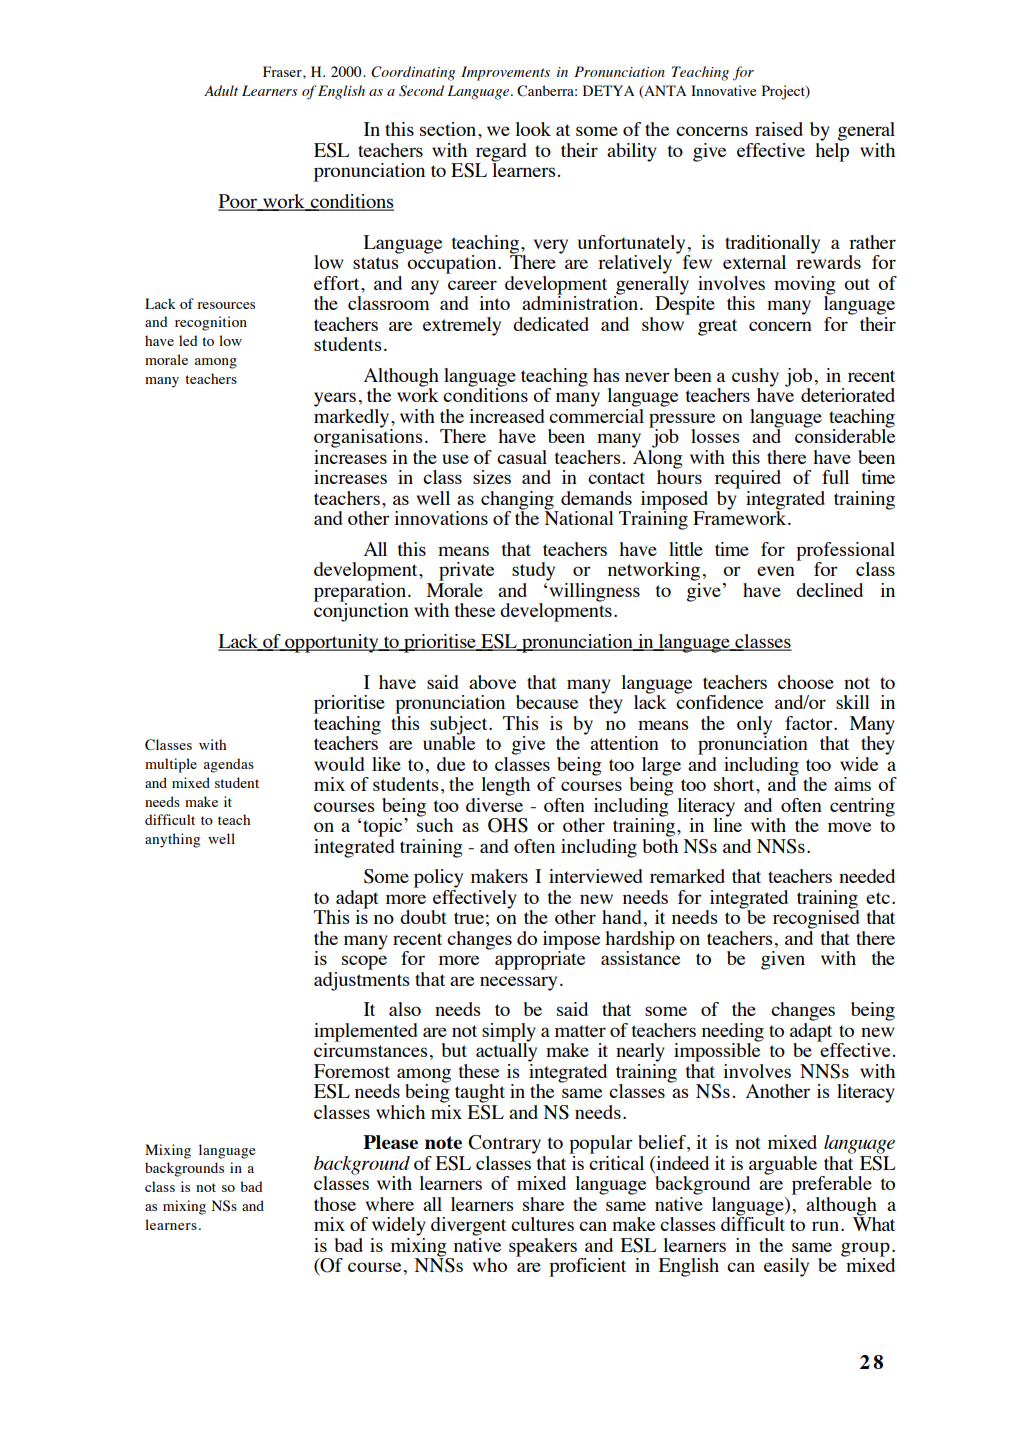  Describe the element at coordinates (221, 90) in the page. I see `Adult` at that location.
